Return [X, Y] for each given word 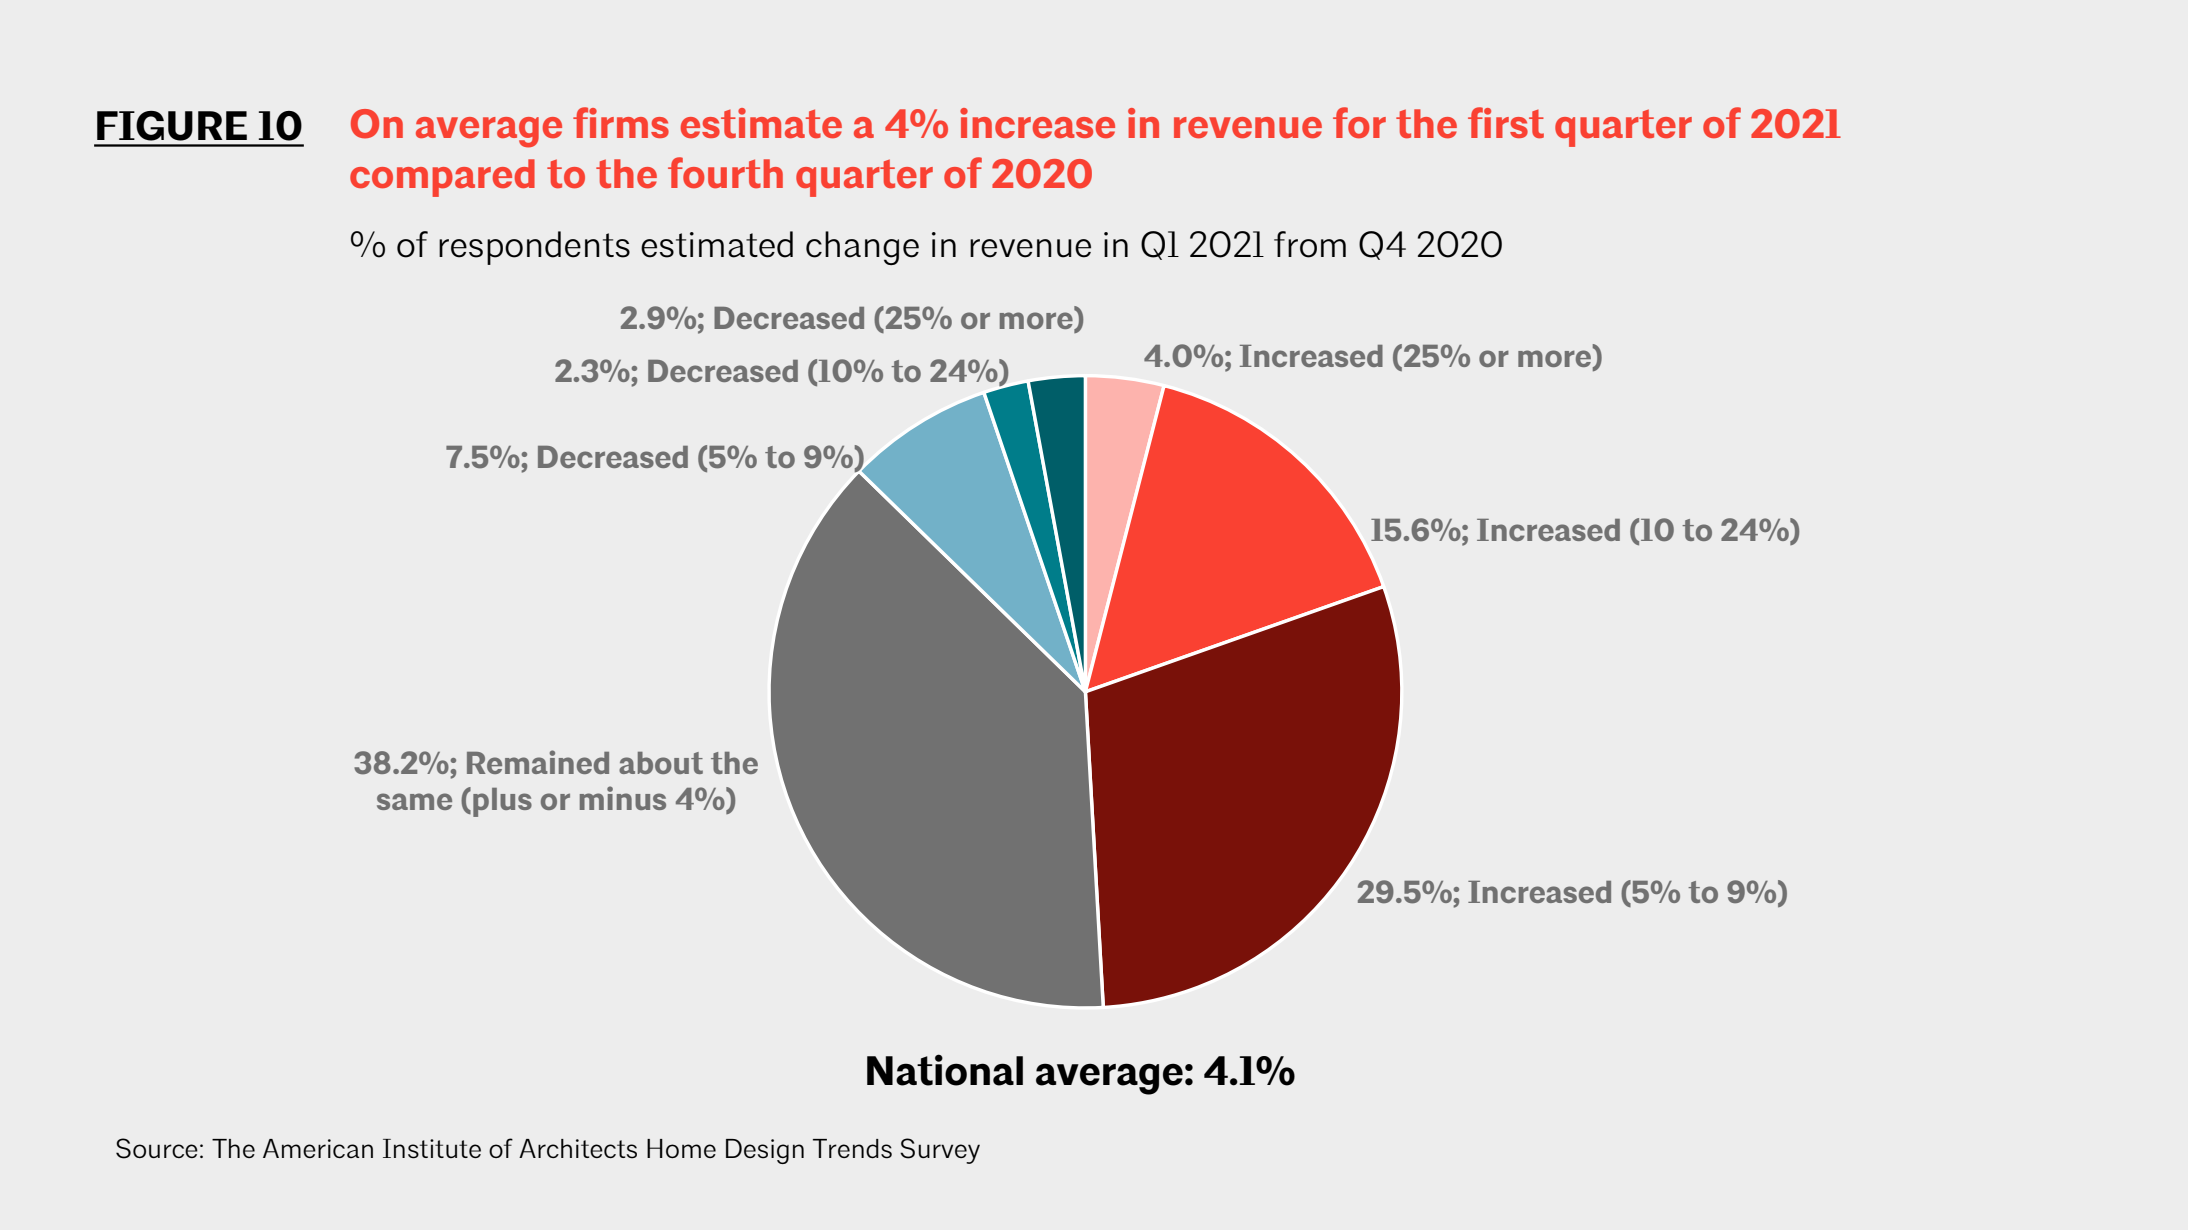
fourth [725, 172]
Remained [538, 762]
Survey [940, 1151]
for [1359, 122]
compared [442, 178]
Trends [852, 1149]
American [318, 1148]
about [661, 763]
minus [623, 798]
